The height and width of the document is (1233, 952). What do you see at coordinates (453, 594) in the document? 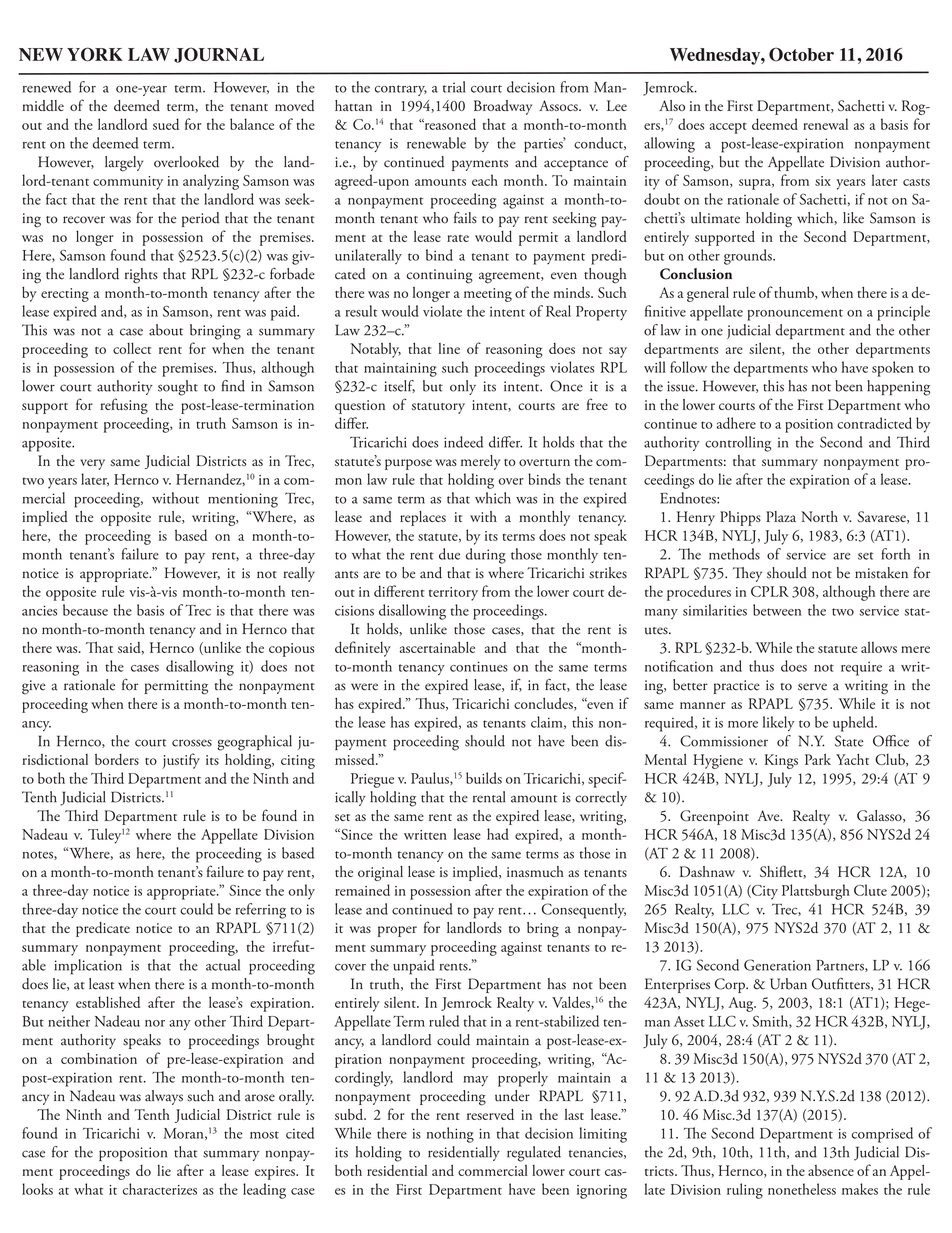
I see `territory` at bounding box center [453, 594].
